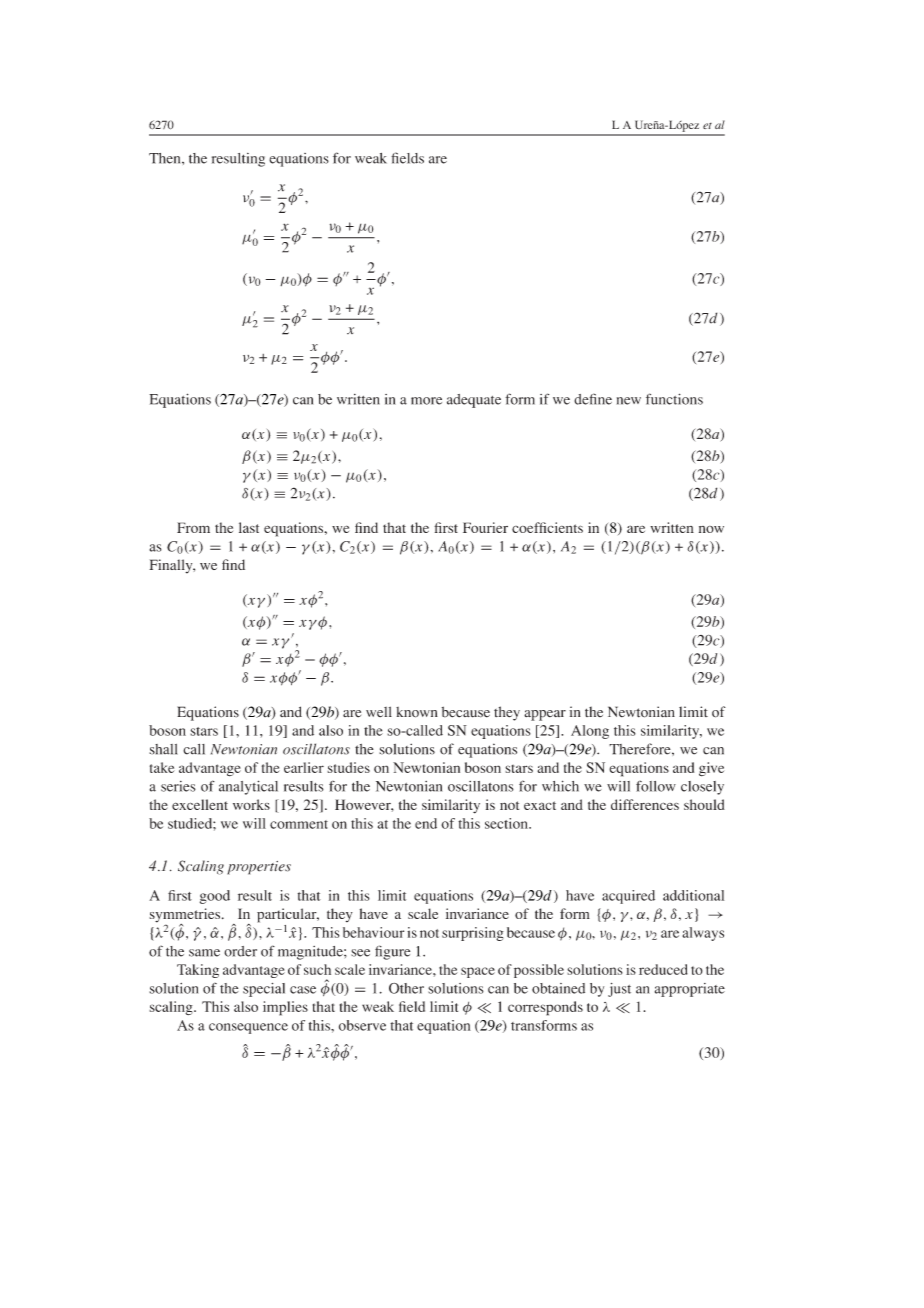 The image size is (924, 1308). I want to click on last, so click(249, 527).
